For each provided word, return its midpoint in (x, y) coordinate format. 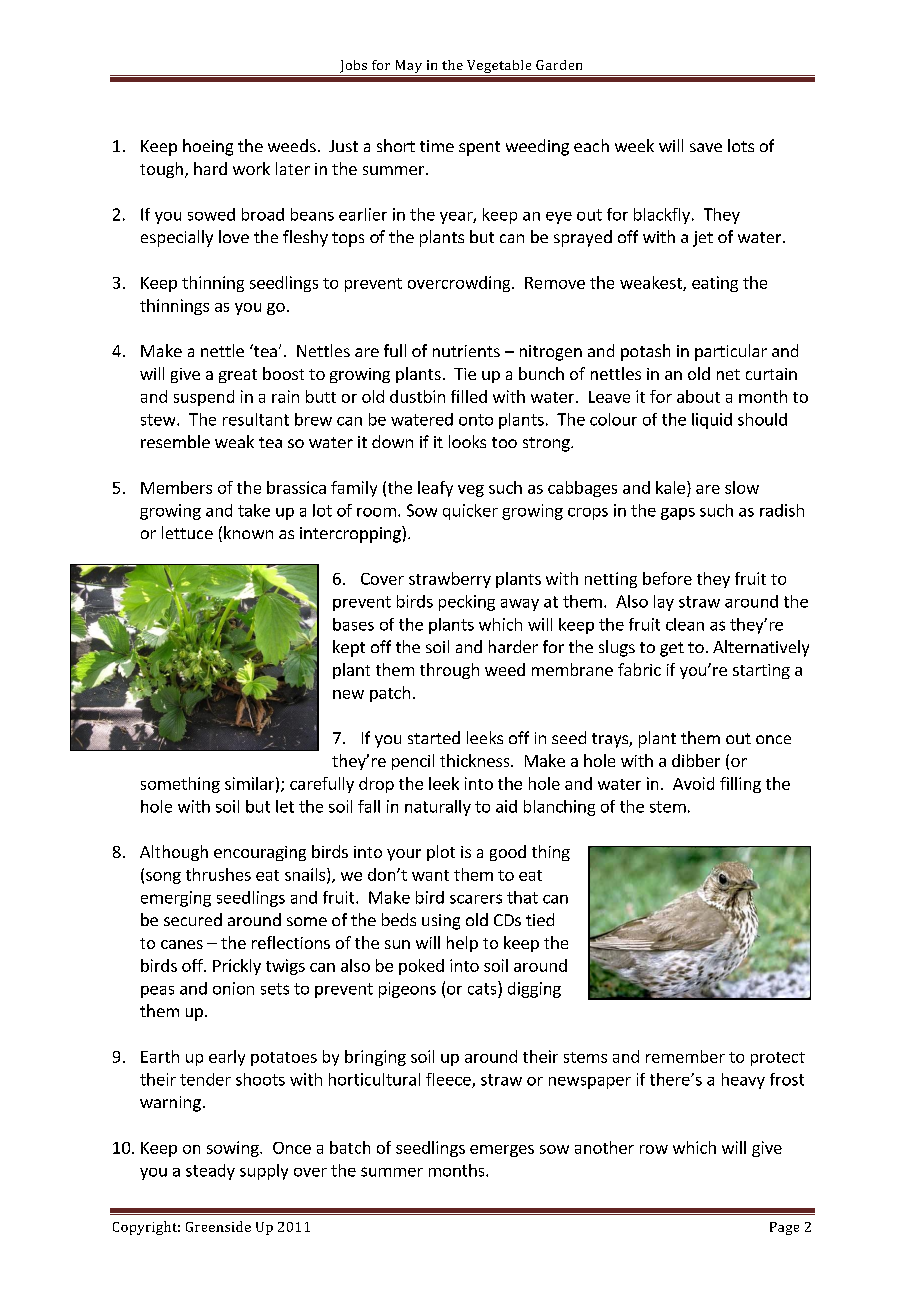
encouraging (260, 853)
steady (210, 1172)
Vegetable (499, 68)
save (706, 147)
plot (441, 853)
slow (742, 487)
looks (467, 441)
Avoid (693, 783)
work (251, 168)
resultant (256, 419)
